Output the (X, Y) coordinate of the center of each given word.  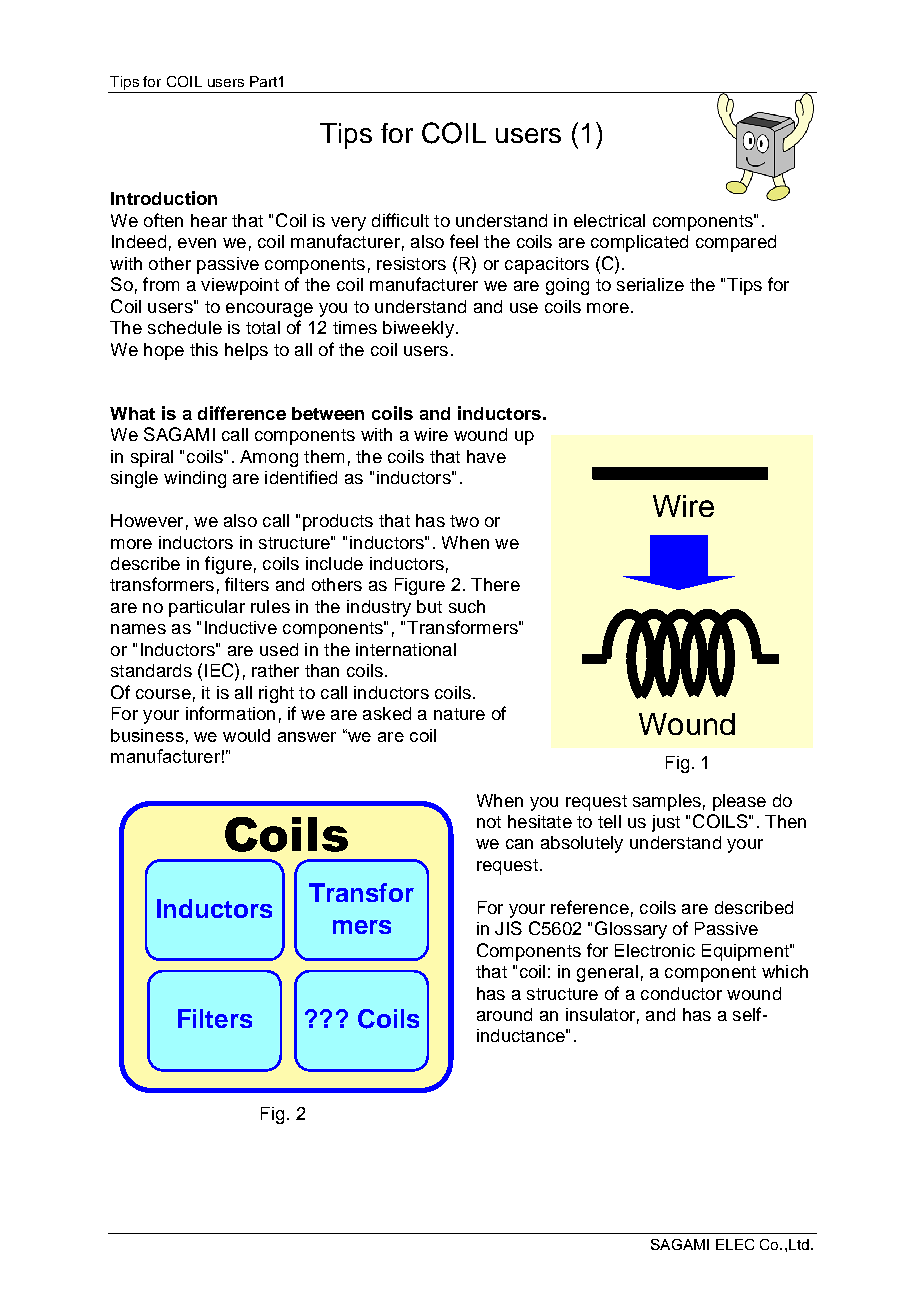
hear (209, 220)
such (467, 606)
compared (736, 243)
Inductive (241, 627)
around (504, 1014)
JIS (508, 928)
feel (464, 241)
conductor (681, 993)
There (495, 584)
